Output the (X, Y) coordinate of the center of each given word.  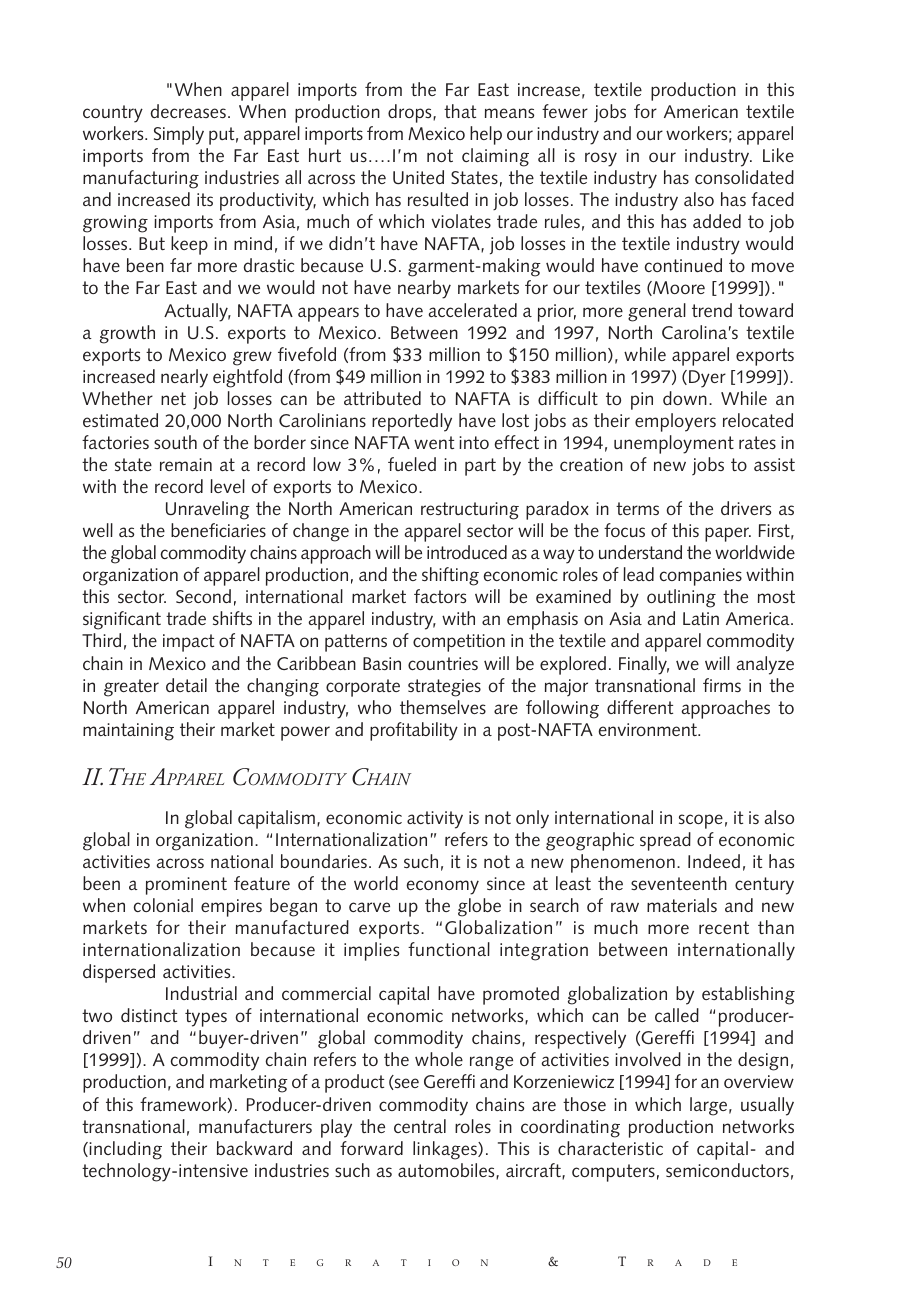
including (124, 1150)
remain (186, 464)
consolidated (744, 177)
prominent (186, 886)
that (460, 111)
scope (701, 821)
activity (435, 820)
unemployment (674, 444)
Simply (179, 135)
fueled (412, 464)
